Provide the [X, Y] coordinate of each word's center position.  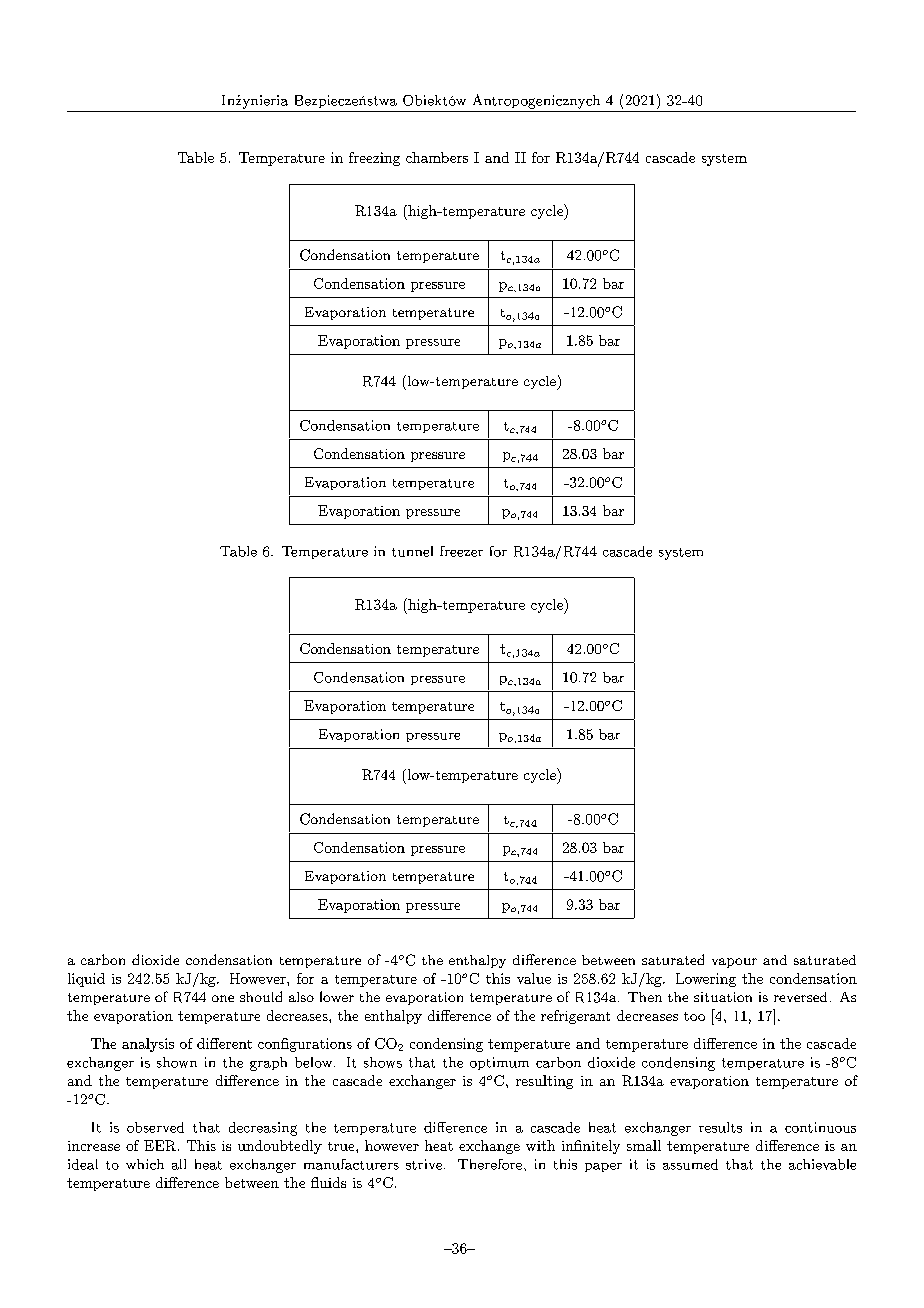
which [145, 1164]
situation [723, 997]
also [301, 997]
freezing [374, 159]
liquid [86, 980]
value [534, 978]
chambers [437, 157]
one [223, 998]
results [720, 1127]
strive [424, 1164]
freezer [461, 551]
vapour [734, 963]
